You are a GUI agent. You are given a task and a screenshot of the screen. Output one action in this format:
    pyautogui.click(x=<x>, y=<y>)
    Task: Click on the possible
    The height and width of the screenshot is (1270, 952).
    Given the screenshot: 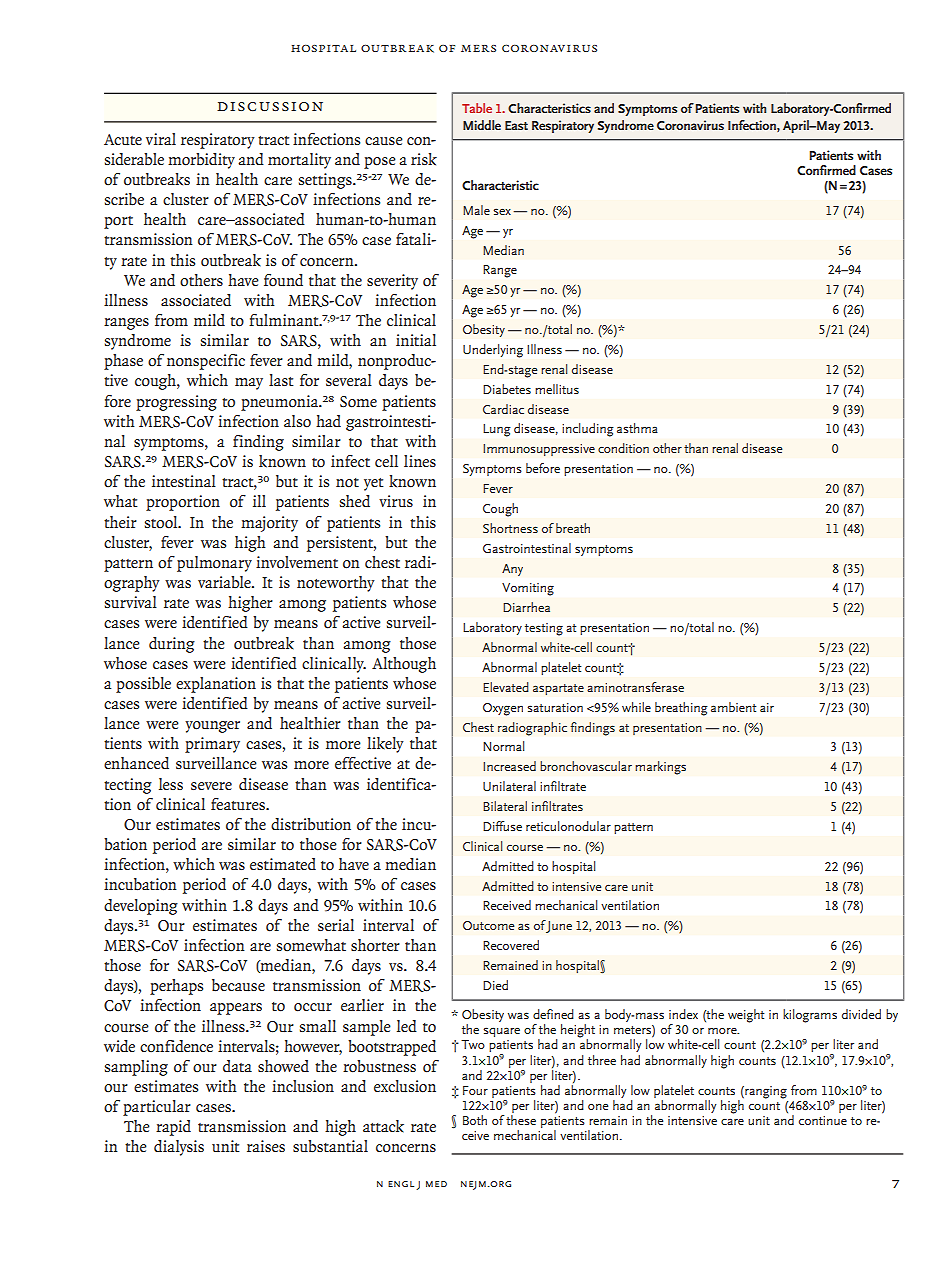 What is the action you would take?
    pyautogui.click(x=143, y=685)
